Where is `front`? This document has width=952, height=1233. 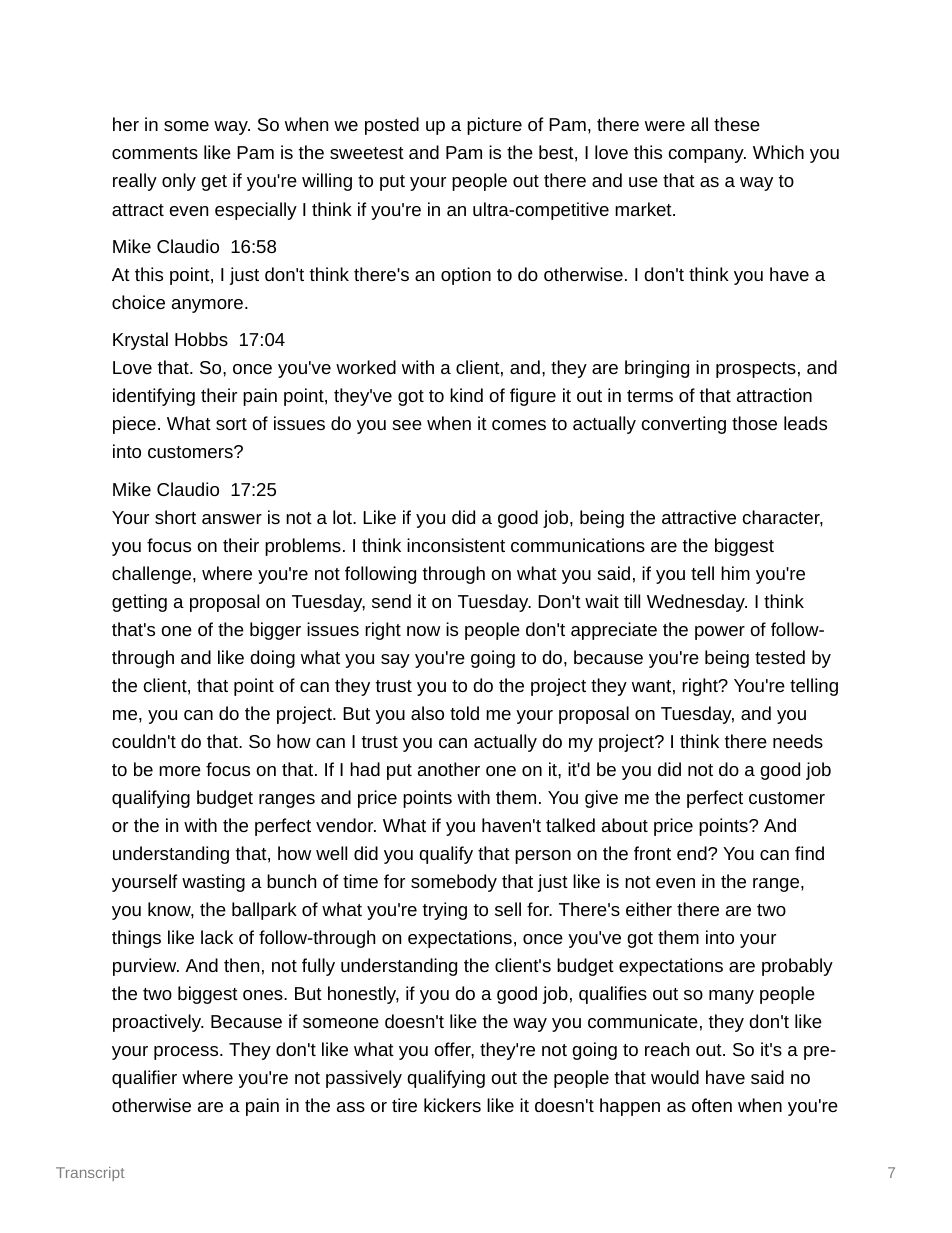 front is located at coordinates (652, 853).
